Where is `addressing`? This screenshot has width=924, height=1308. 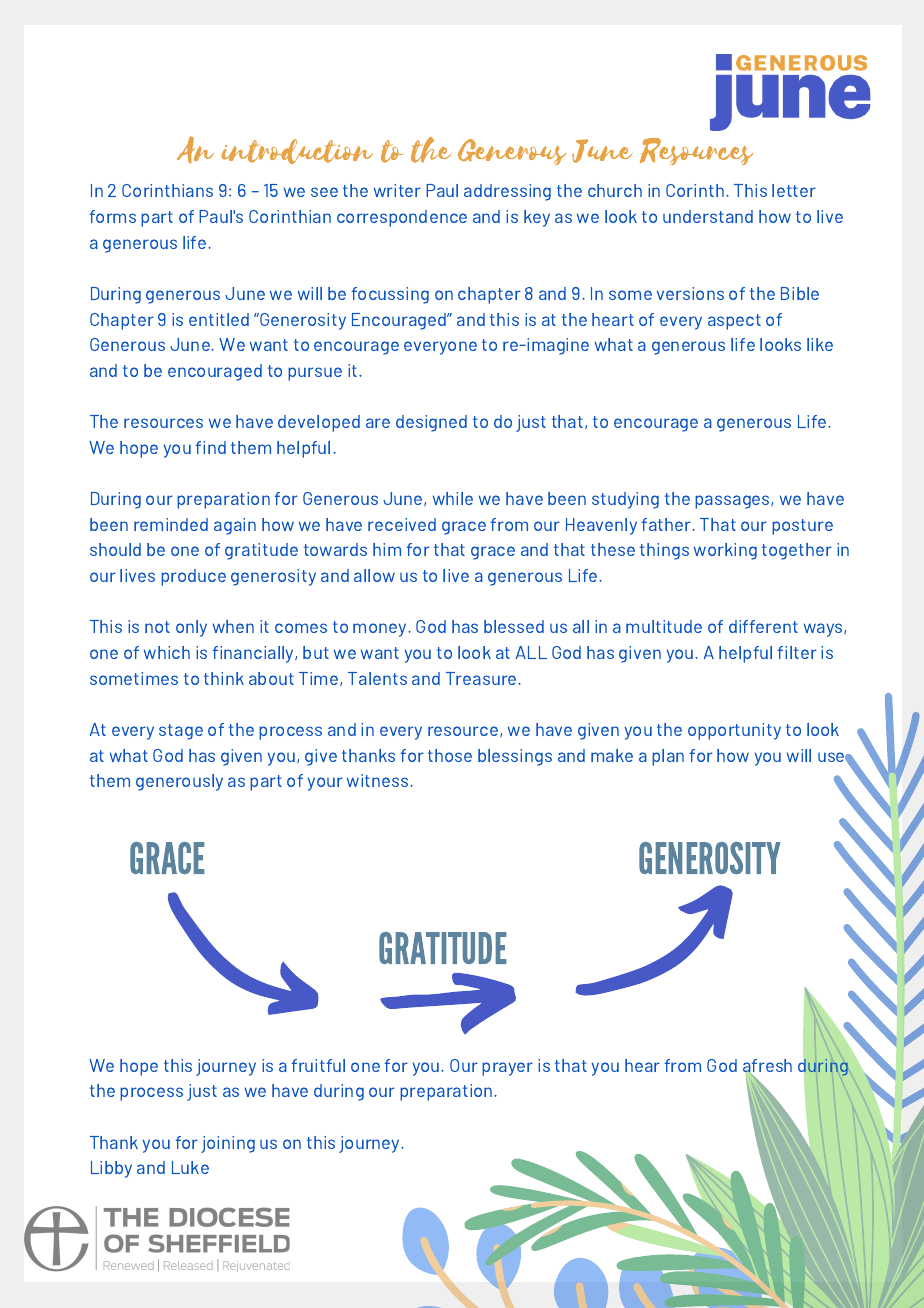 addressing is located at coordinates (507, 192).
